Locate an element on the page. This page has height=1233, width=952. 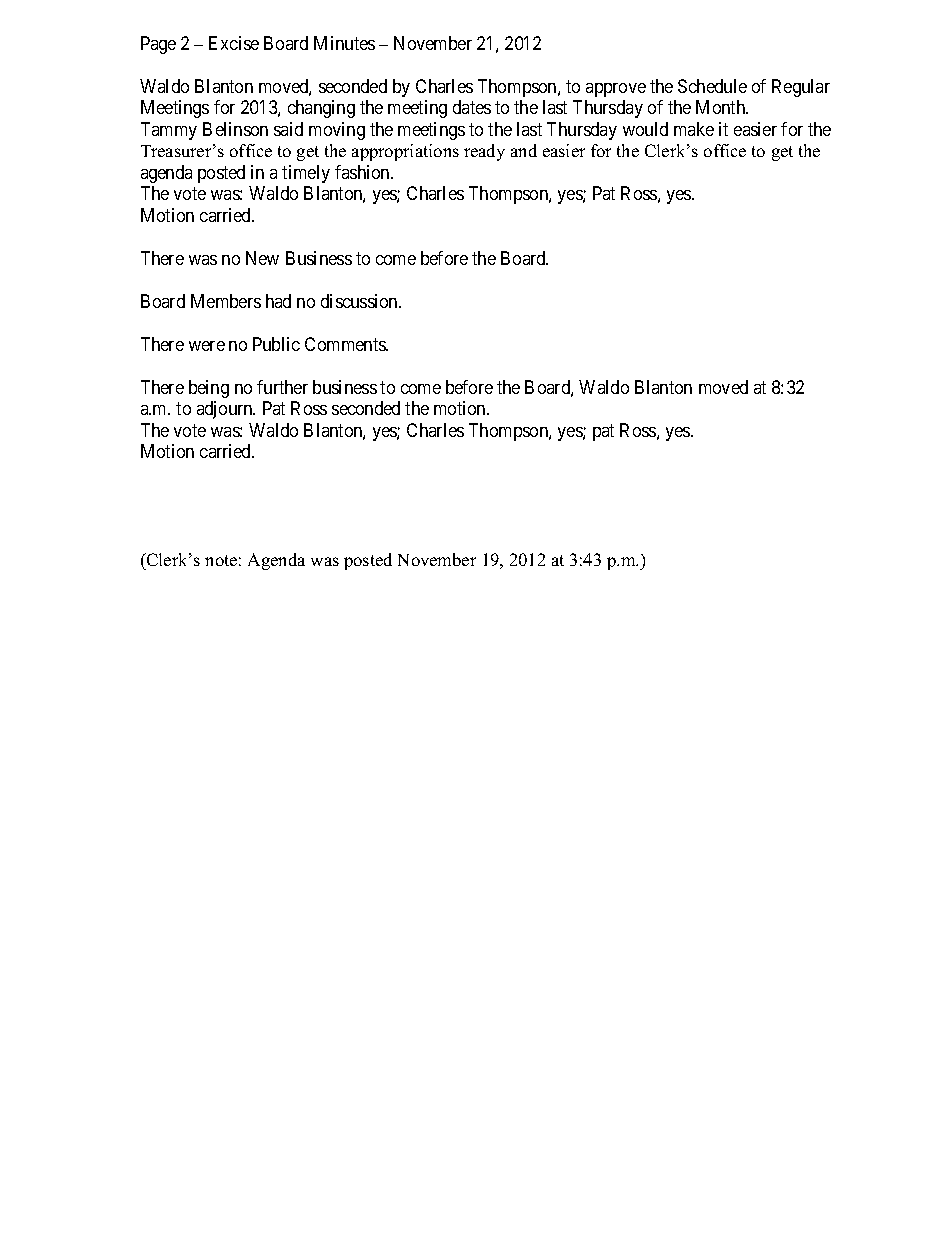
fashion is located at coordinates (363, 172).
